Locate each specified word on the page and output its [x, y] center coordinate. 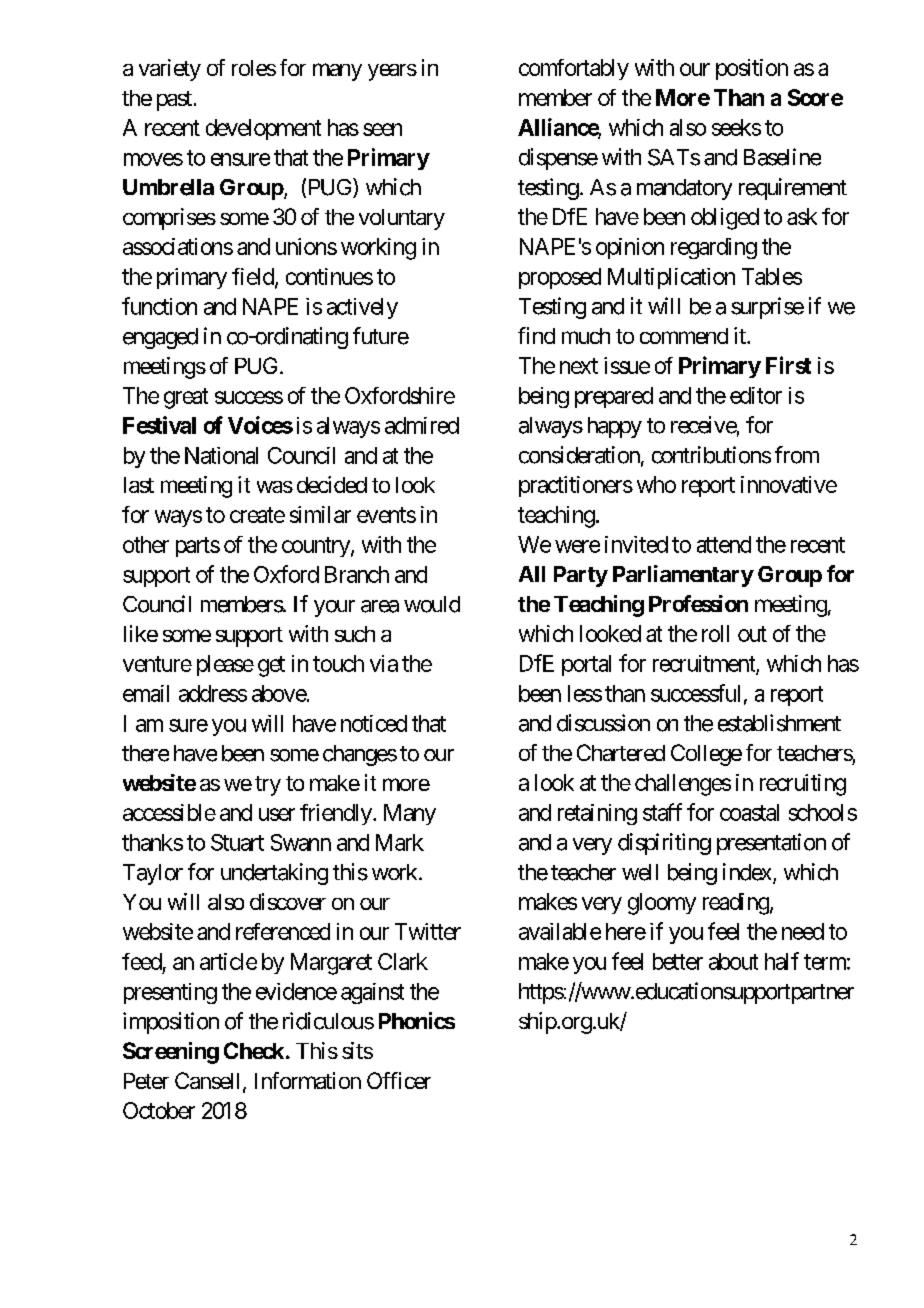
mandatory [684, 189]
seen [382, 129]
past [174, 101]
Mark [400, 842]
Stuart [237, 842]
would [432, 604]
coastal [749, 812]
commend [684, 336]
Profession [698, 603]
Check [254, 1050]
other [146, 544]
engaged [160, 338]
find [536, 335]
